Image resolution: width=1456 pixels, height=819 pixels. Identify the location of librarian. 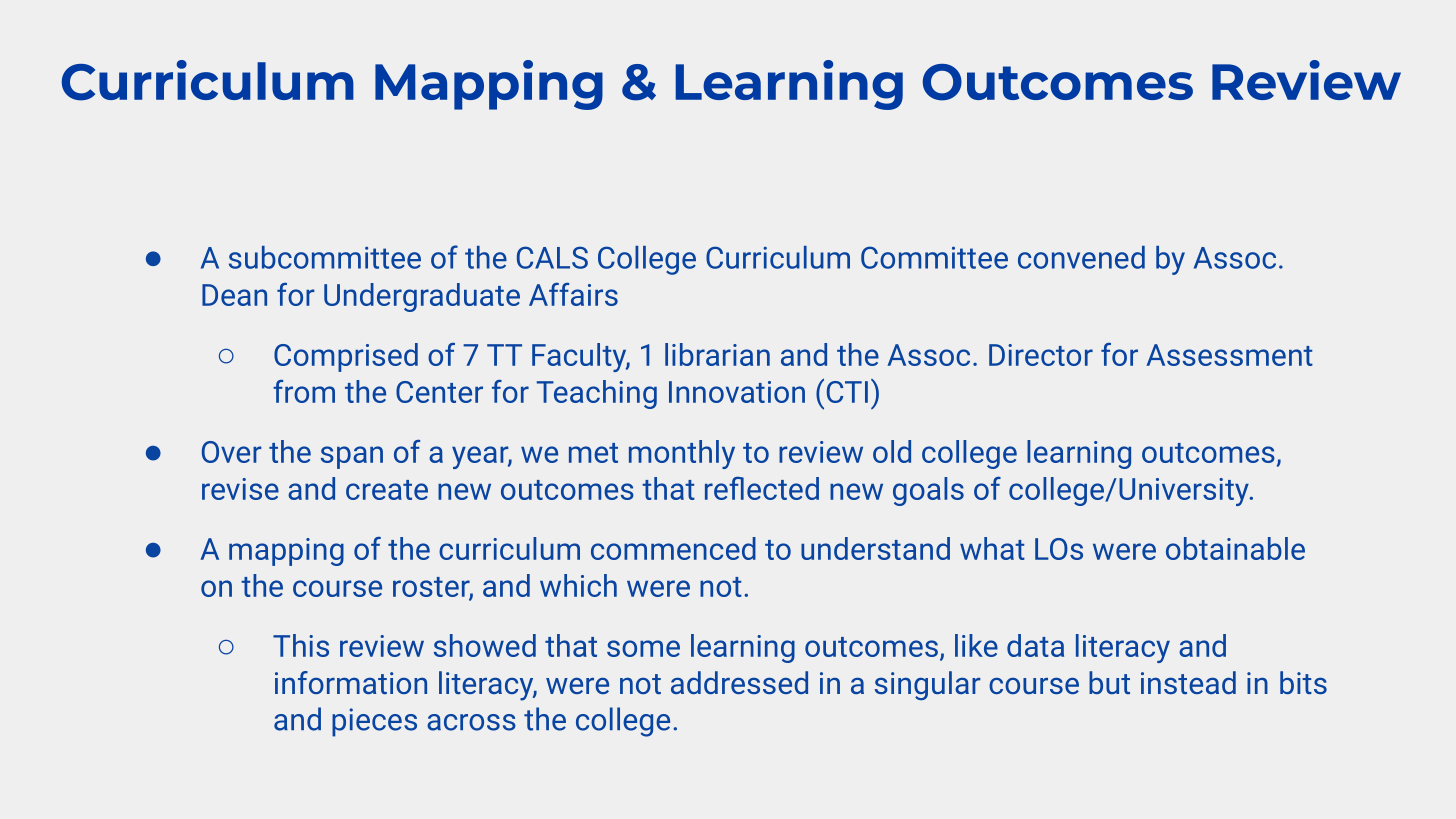
(717, 354).
